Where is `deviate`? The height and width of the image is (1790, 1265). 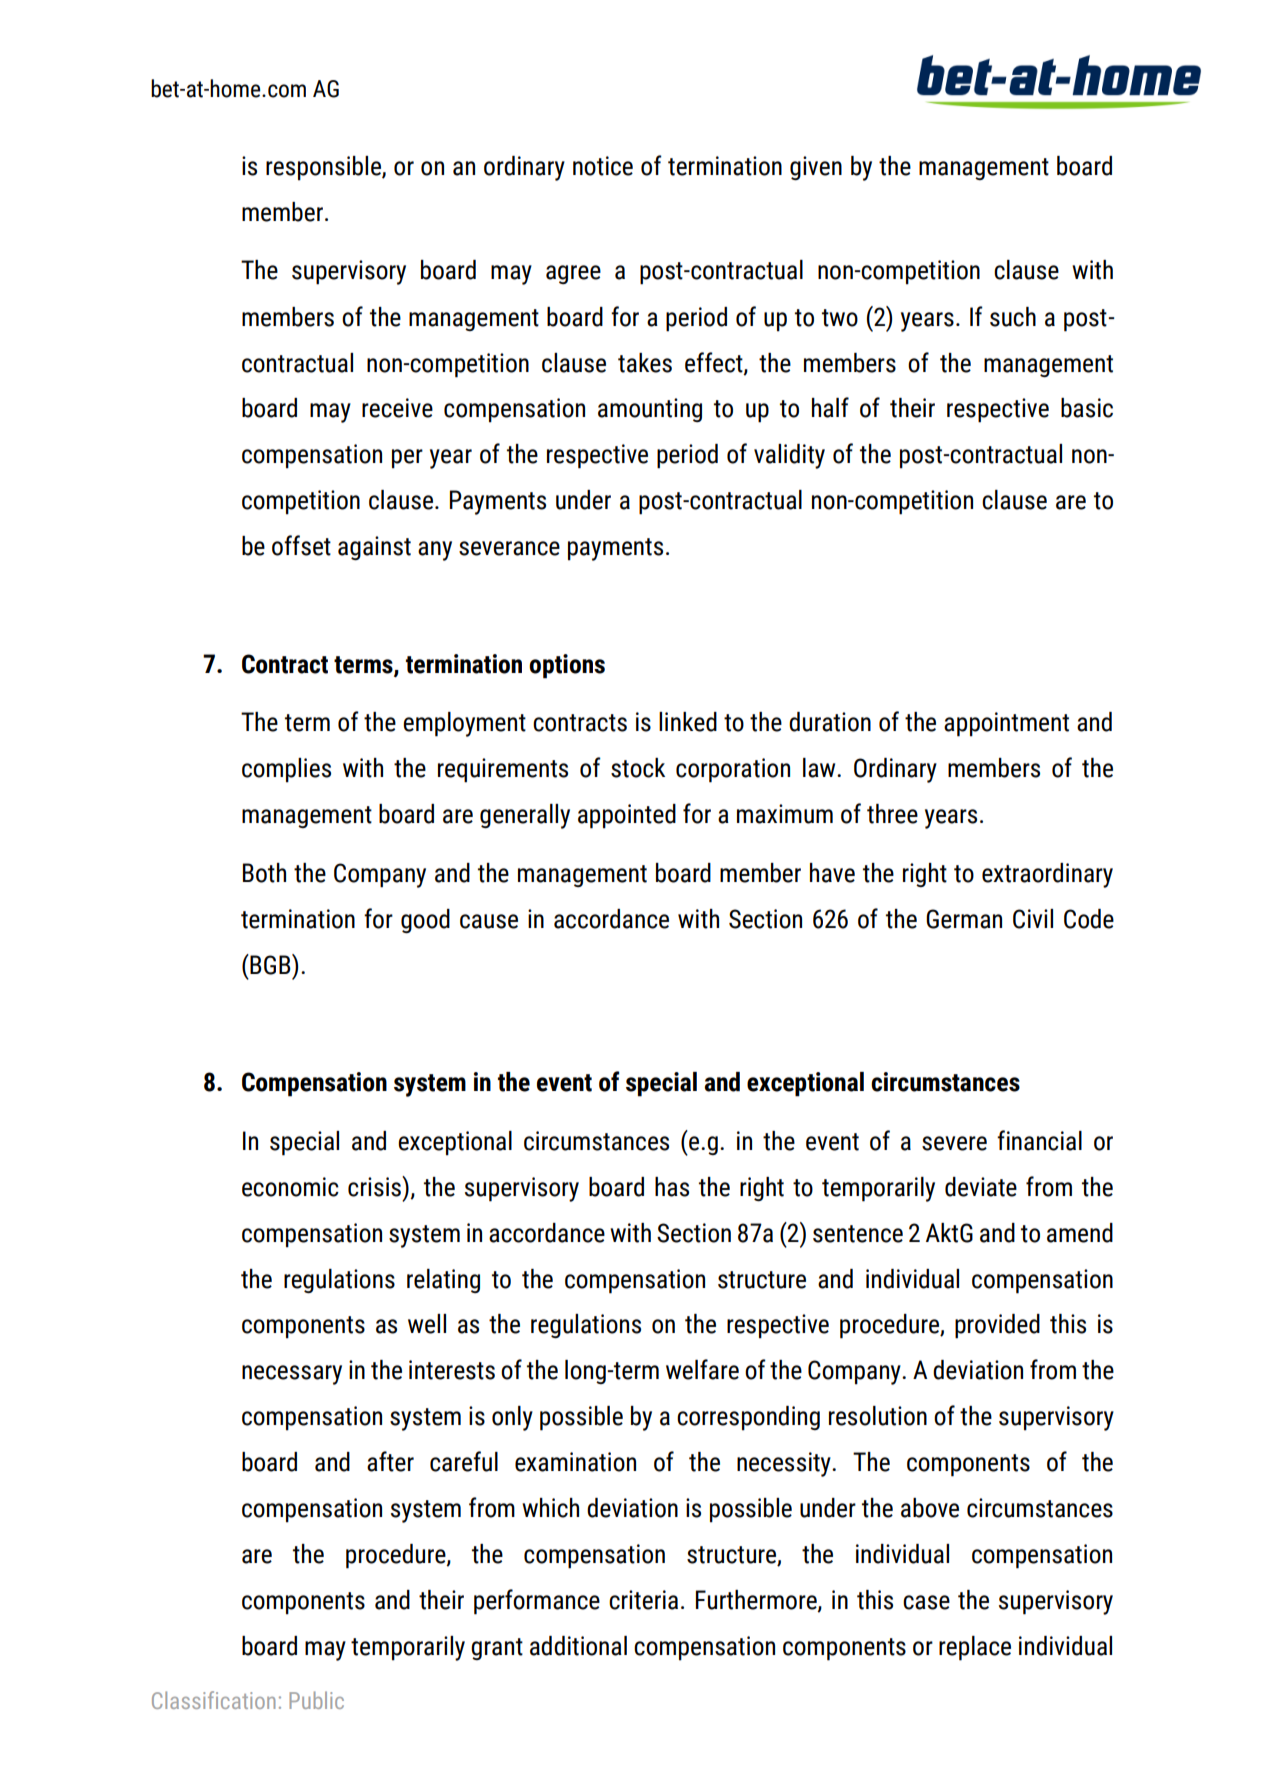 deviate is located at coordinates (981, 1187).
